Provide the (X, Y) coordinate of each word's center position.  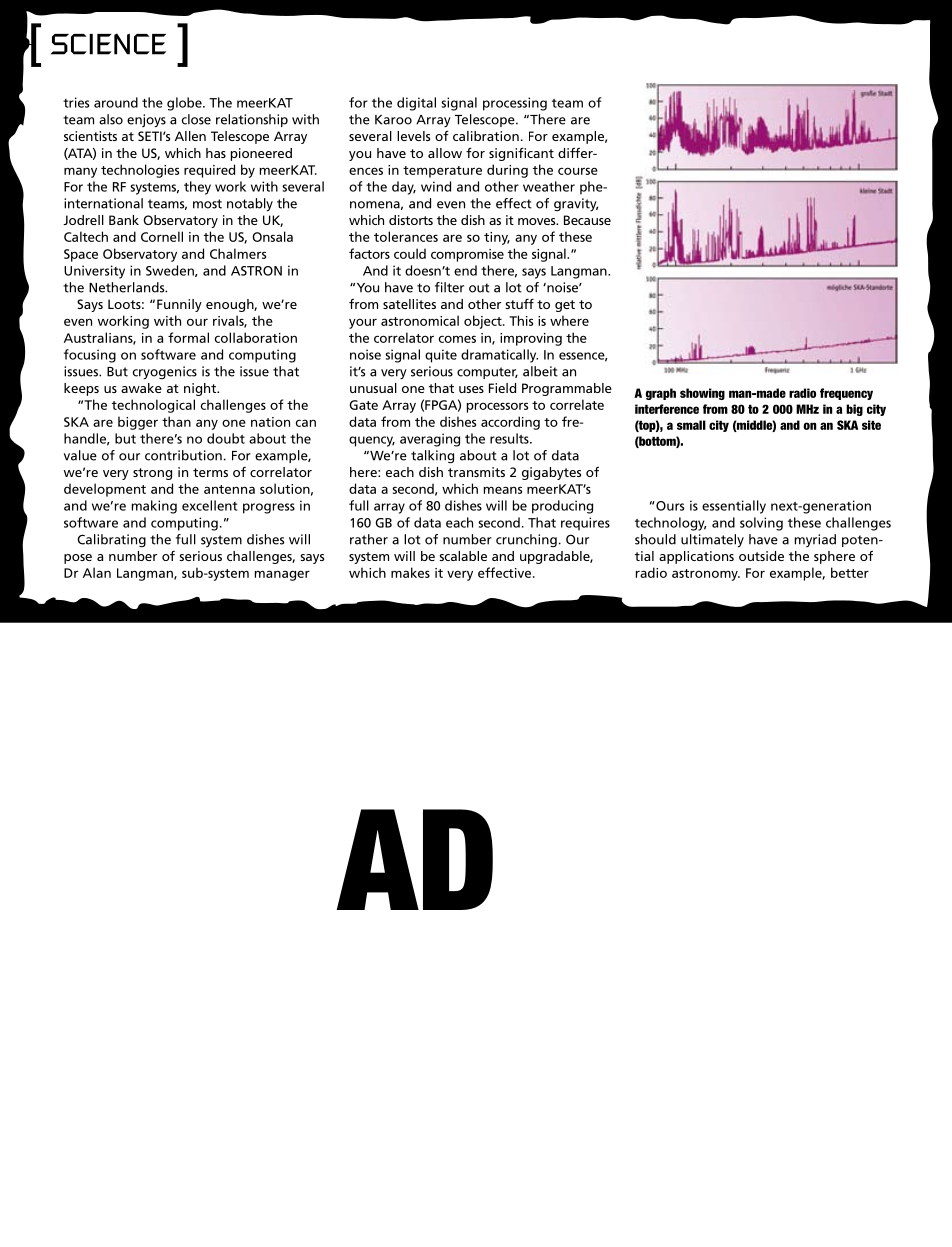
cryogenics (165, 373)
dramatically (499, 356)
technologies (140, 171)
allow (445, 153)
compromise (467, 255)
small (691, 425)
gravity (576, 204)
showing (702, 394)
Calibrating (111, 541)
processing (515, 104)
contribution (183, 455)
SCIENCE (108, 44)
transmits (476, 472)
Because (587, 220)
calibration (486, 136)
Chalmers (238, 253)
